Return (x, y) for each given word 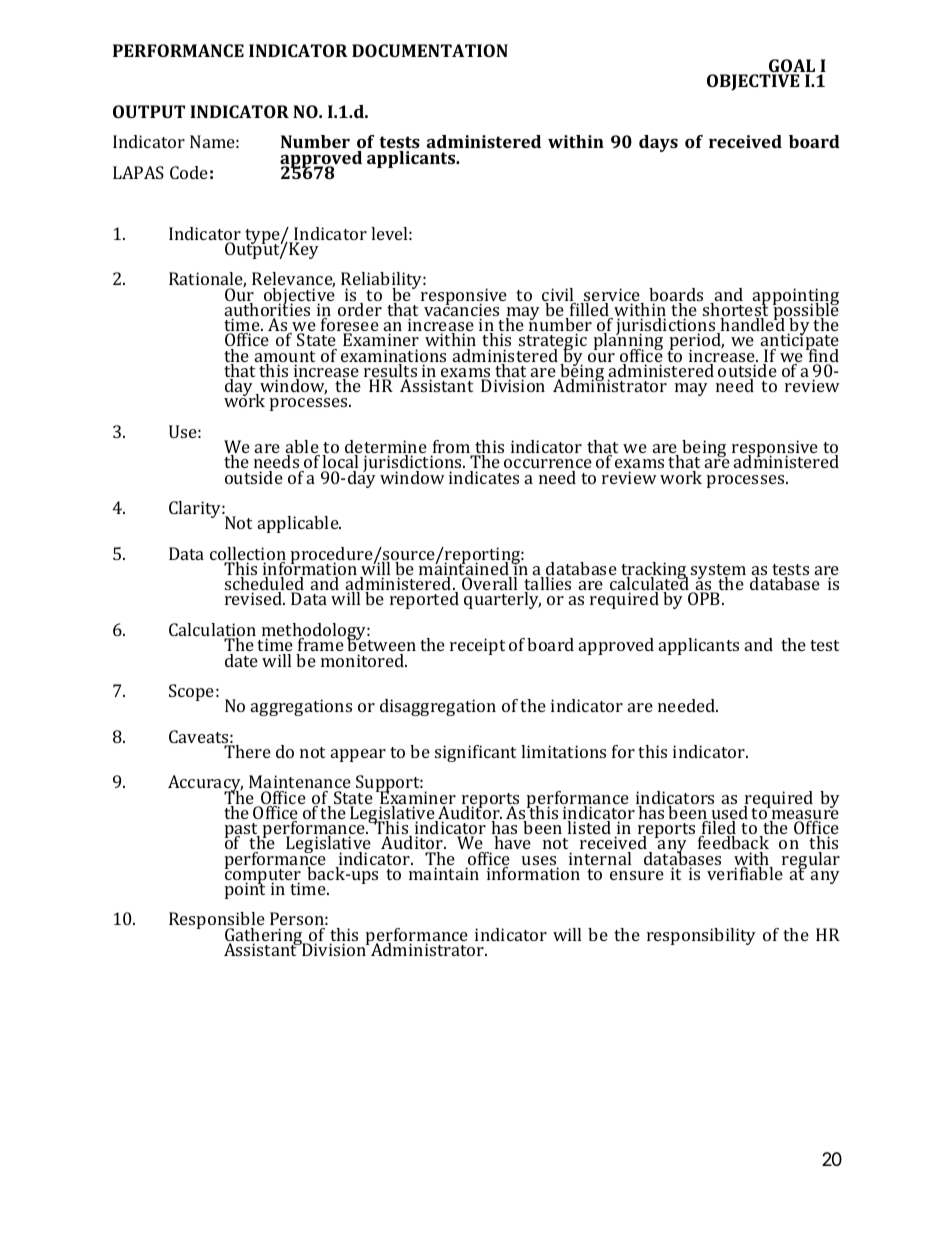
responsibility (701, 936)
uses (540, 862)
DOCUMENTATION (430, 50)
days (658, 143)
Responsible (217, 922)
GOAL (791, 67)
